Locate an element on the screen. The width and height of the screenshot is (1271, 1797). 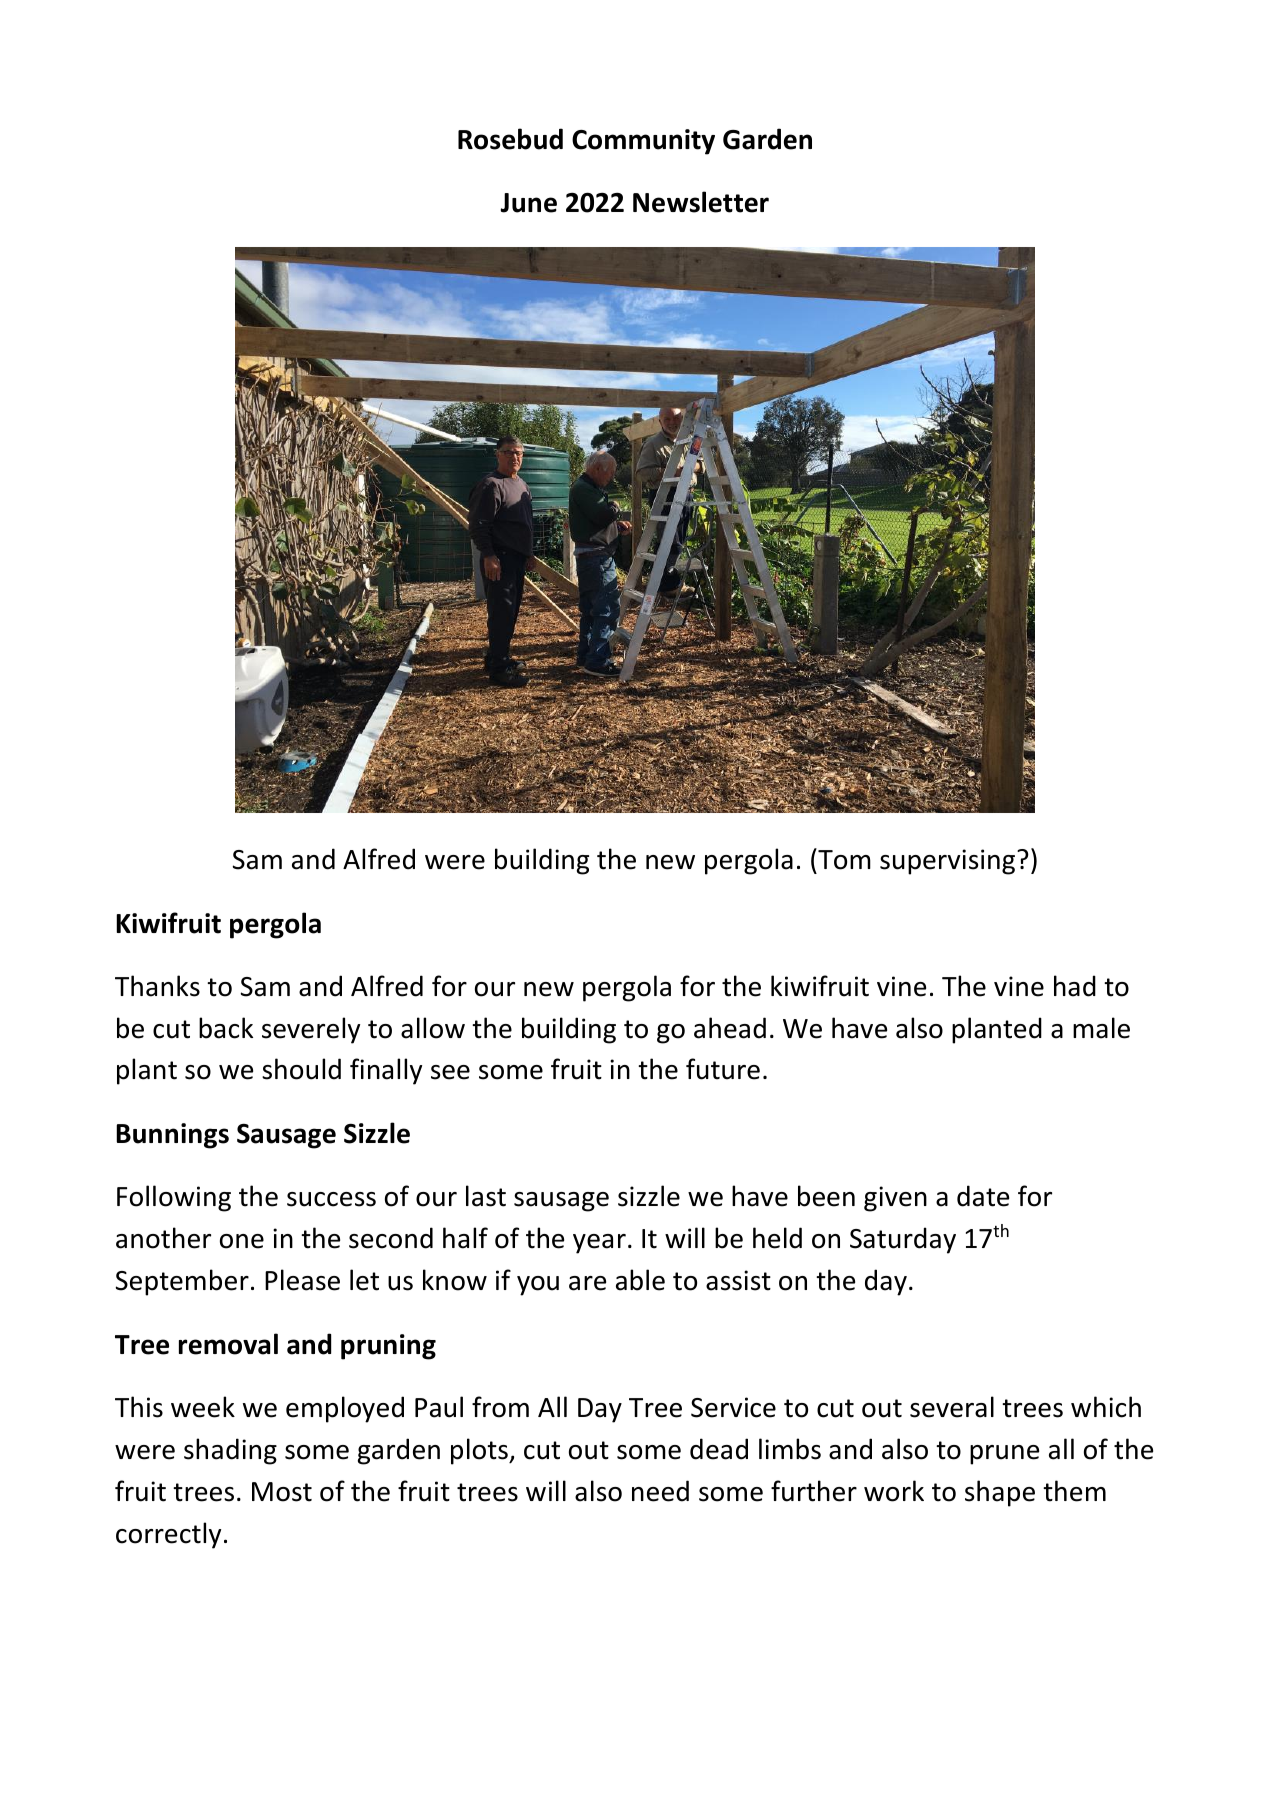
success is located at coordinates (331, 1199).
